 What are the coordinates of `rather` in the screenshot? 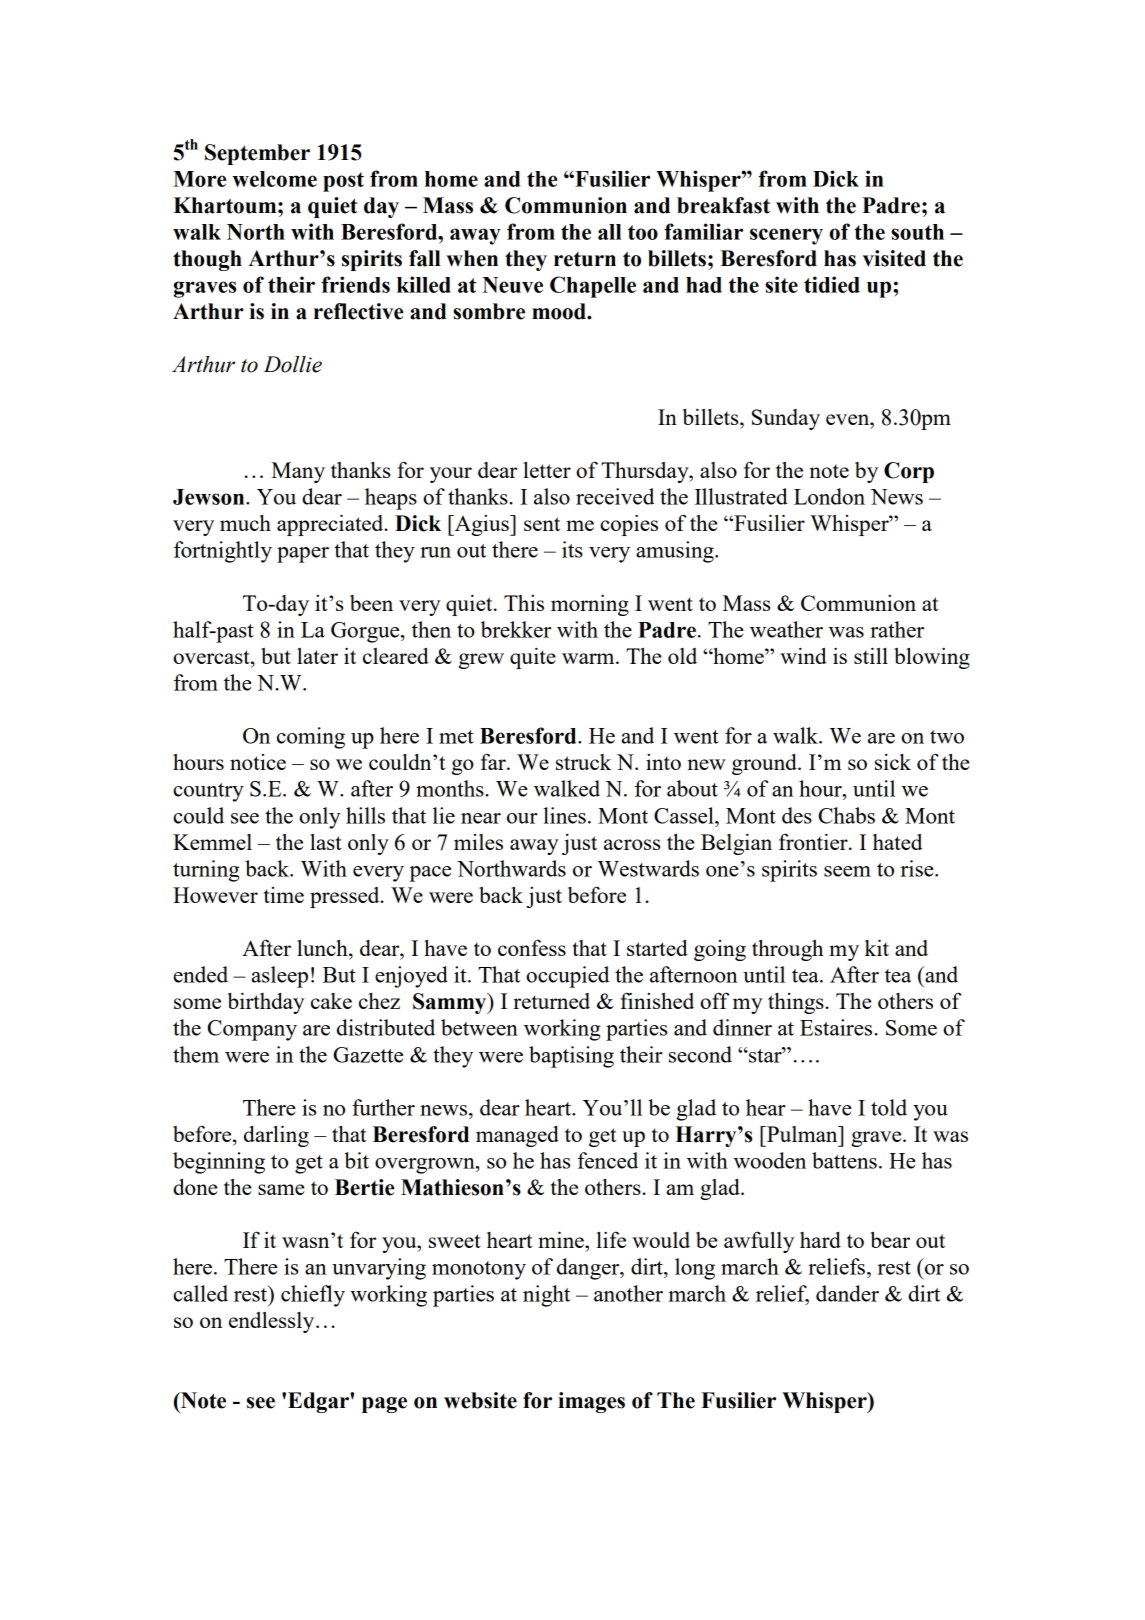 It's located at (897, 629).
